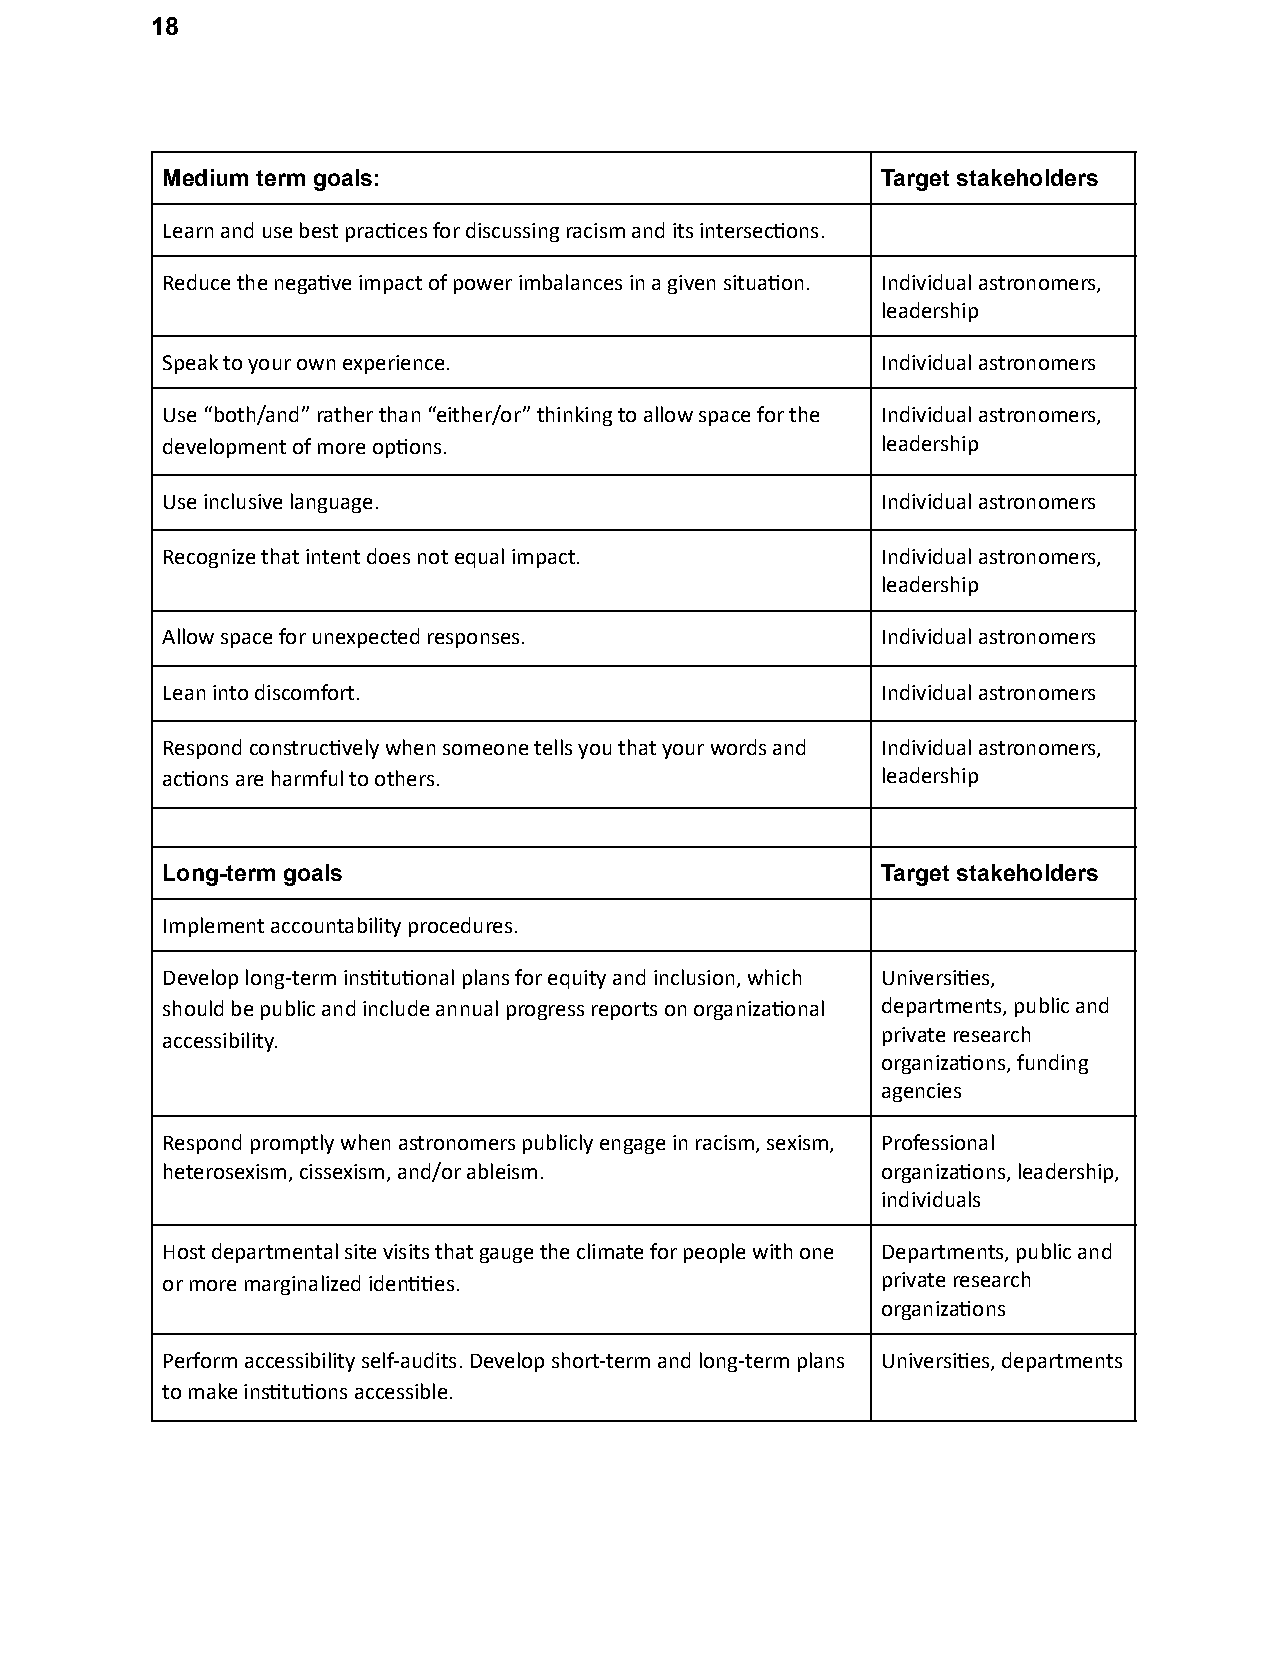  I want to click on best, so click(319, 230).
